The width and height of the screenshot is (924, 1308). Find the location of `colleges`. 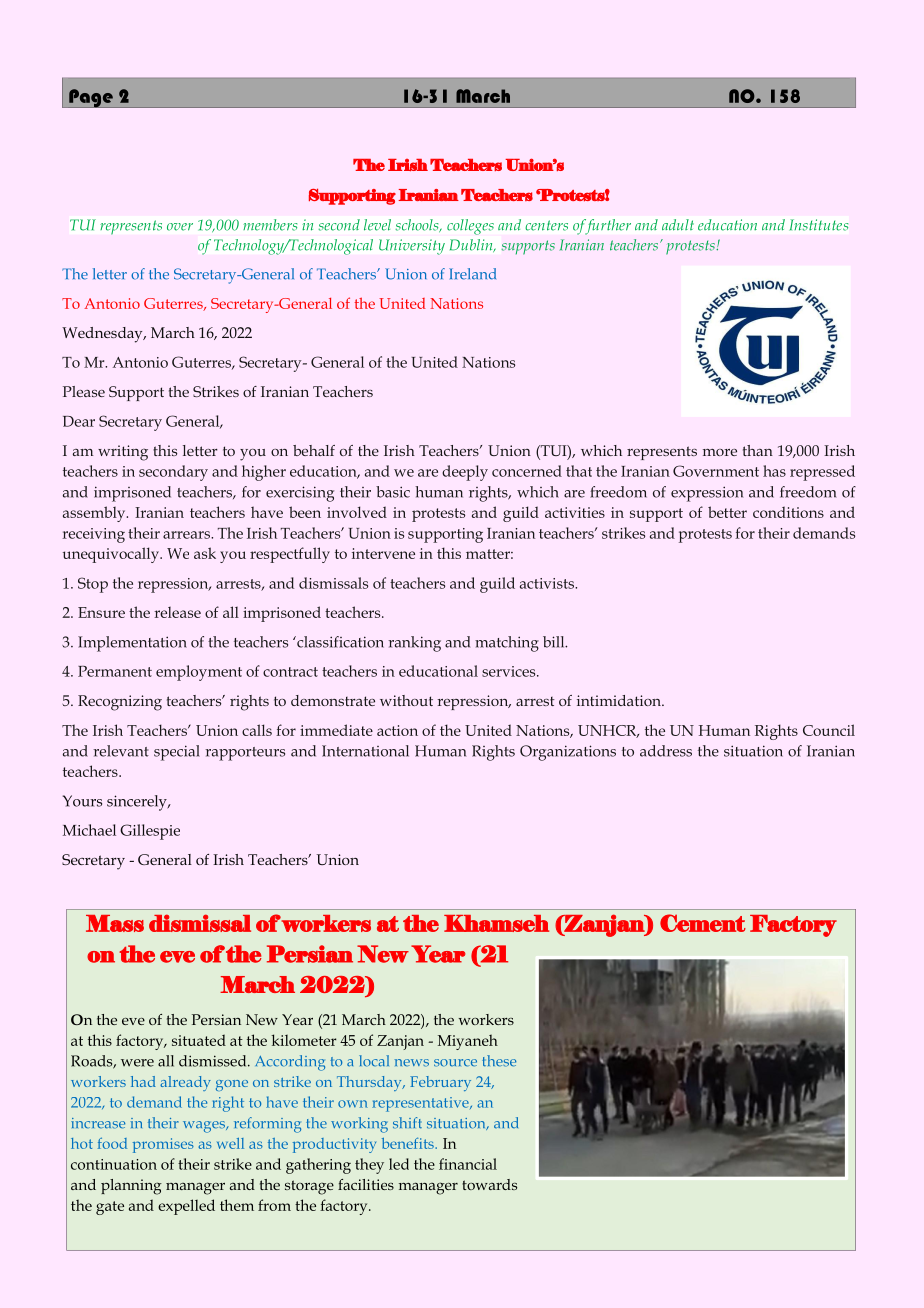

colleges is located at coordinates (470, 227).
